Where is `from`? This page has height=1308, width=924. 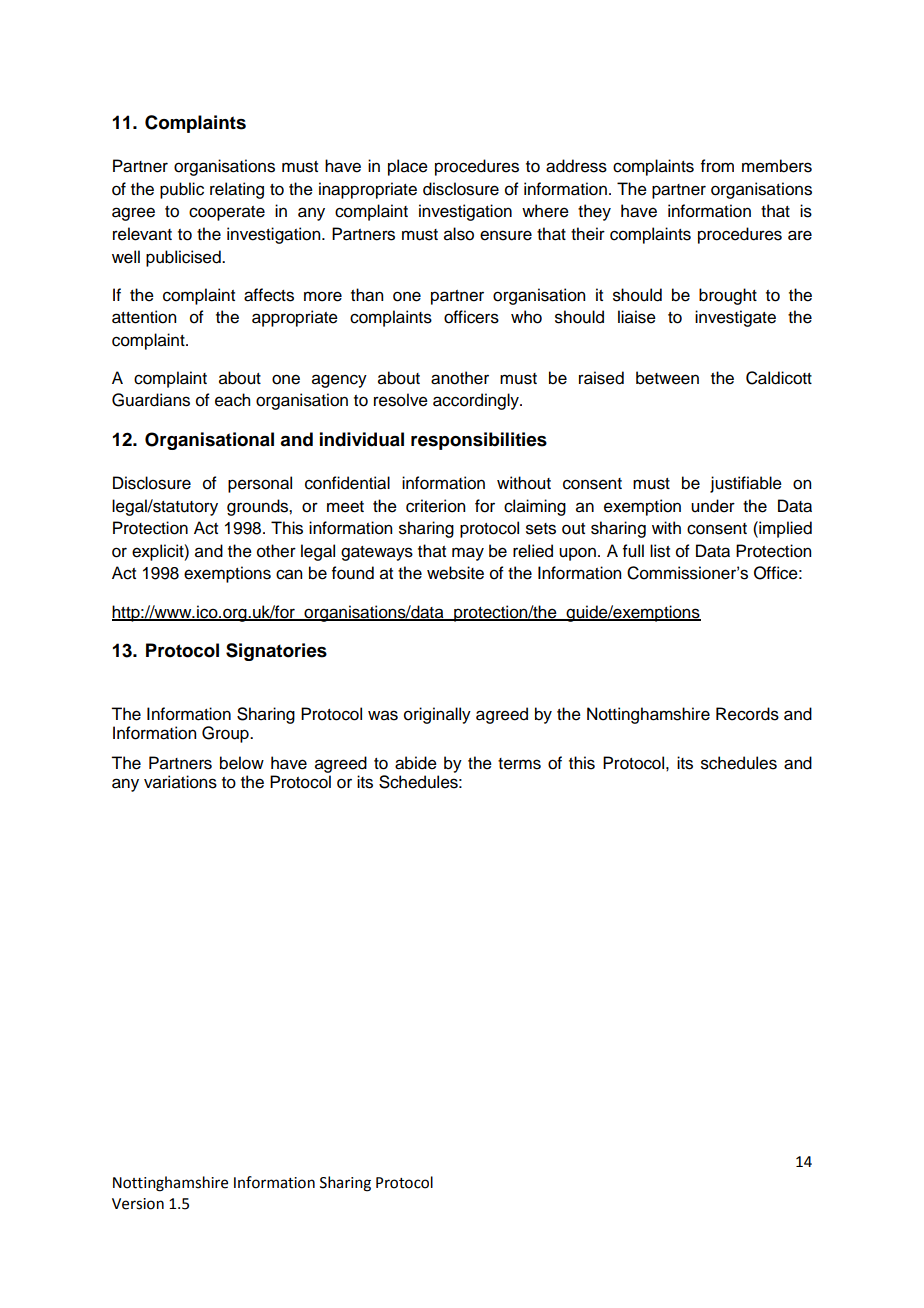 from is located at coordinates (717, 166).
